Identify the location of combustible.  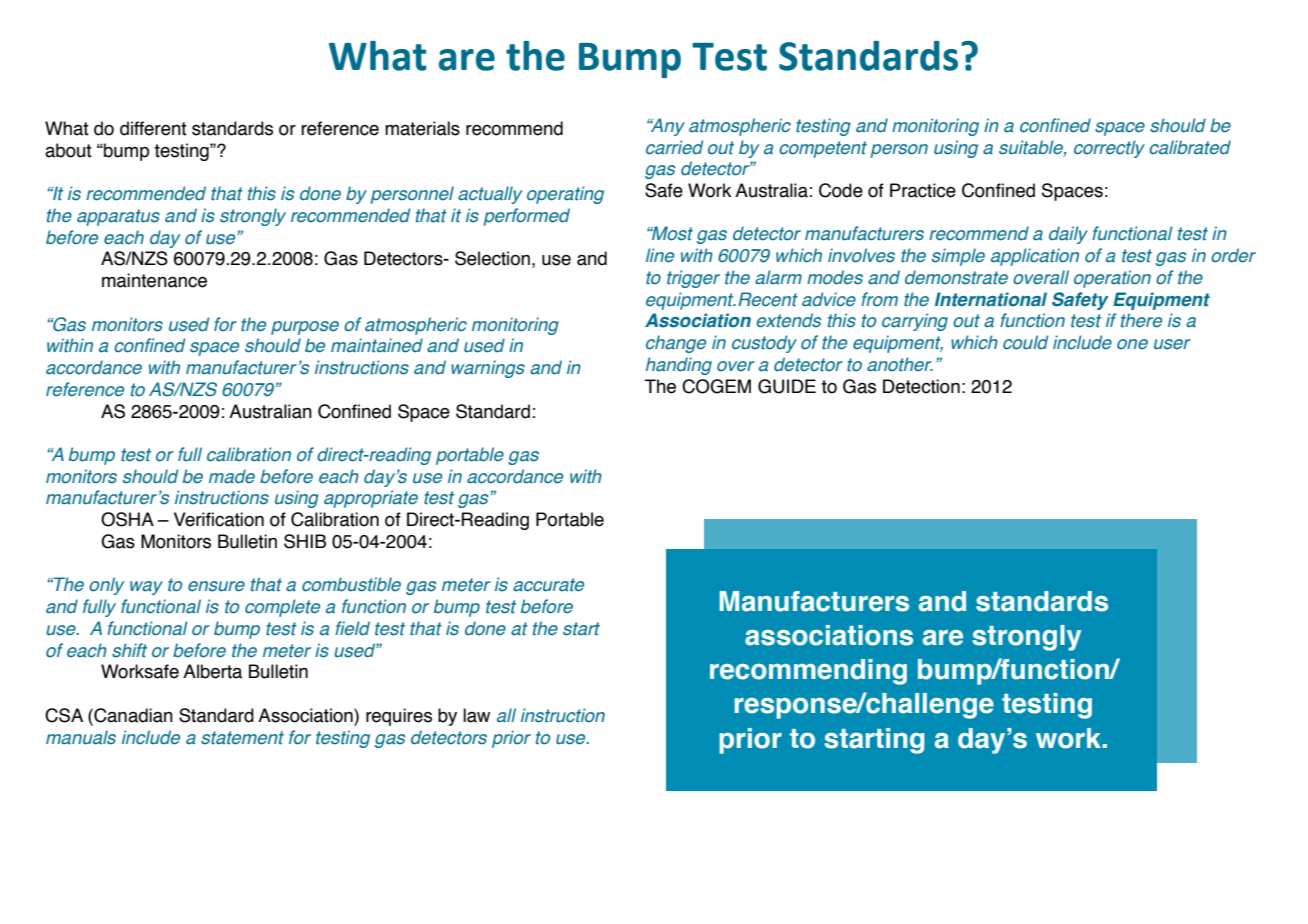
(351, 584).
